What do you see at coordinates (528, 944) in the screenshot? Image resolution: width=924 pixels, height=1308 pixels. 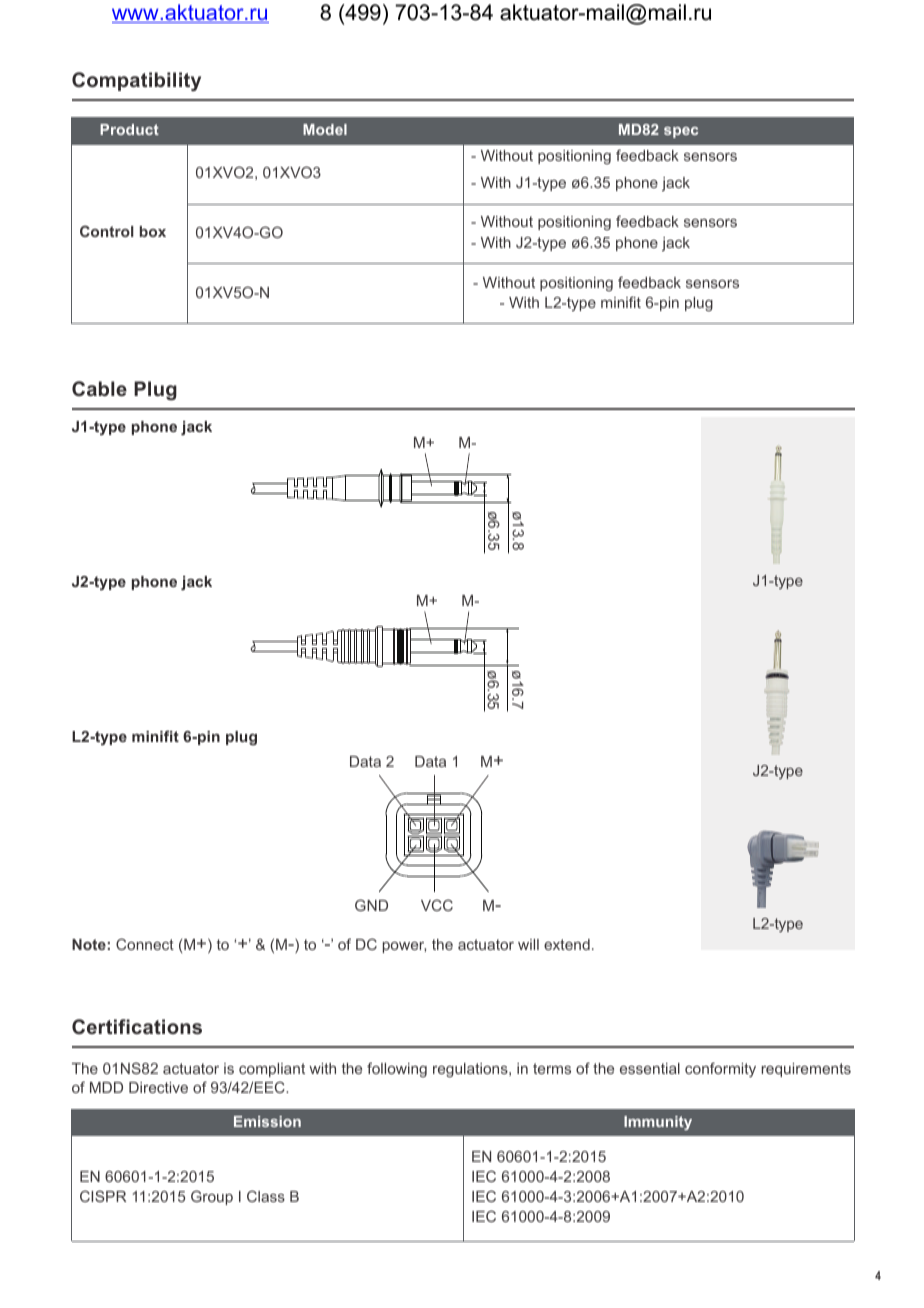 I see `will` at bounding box center [528, 944].
